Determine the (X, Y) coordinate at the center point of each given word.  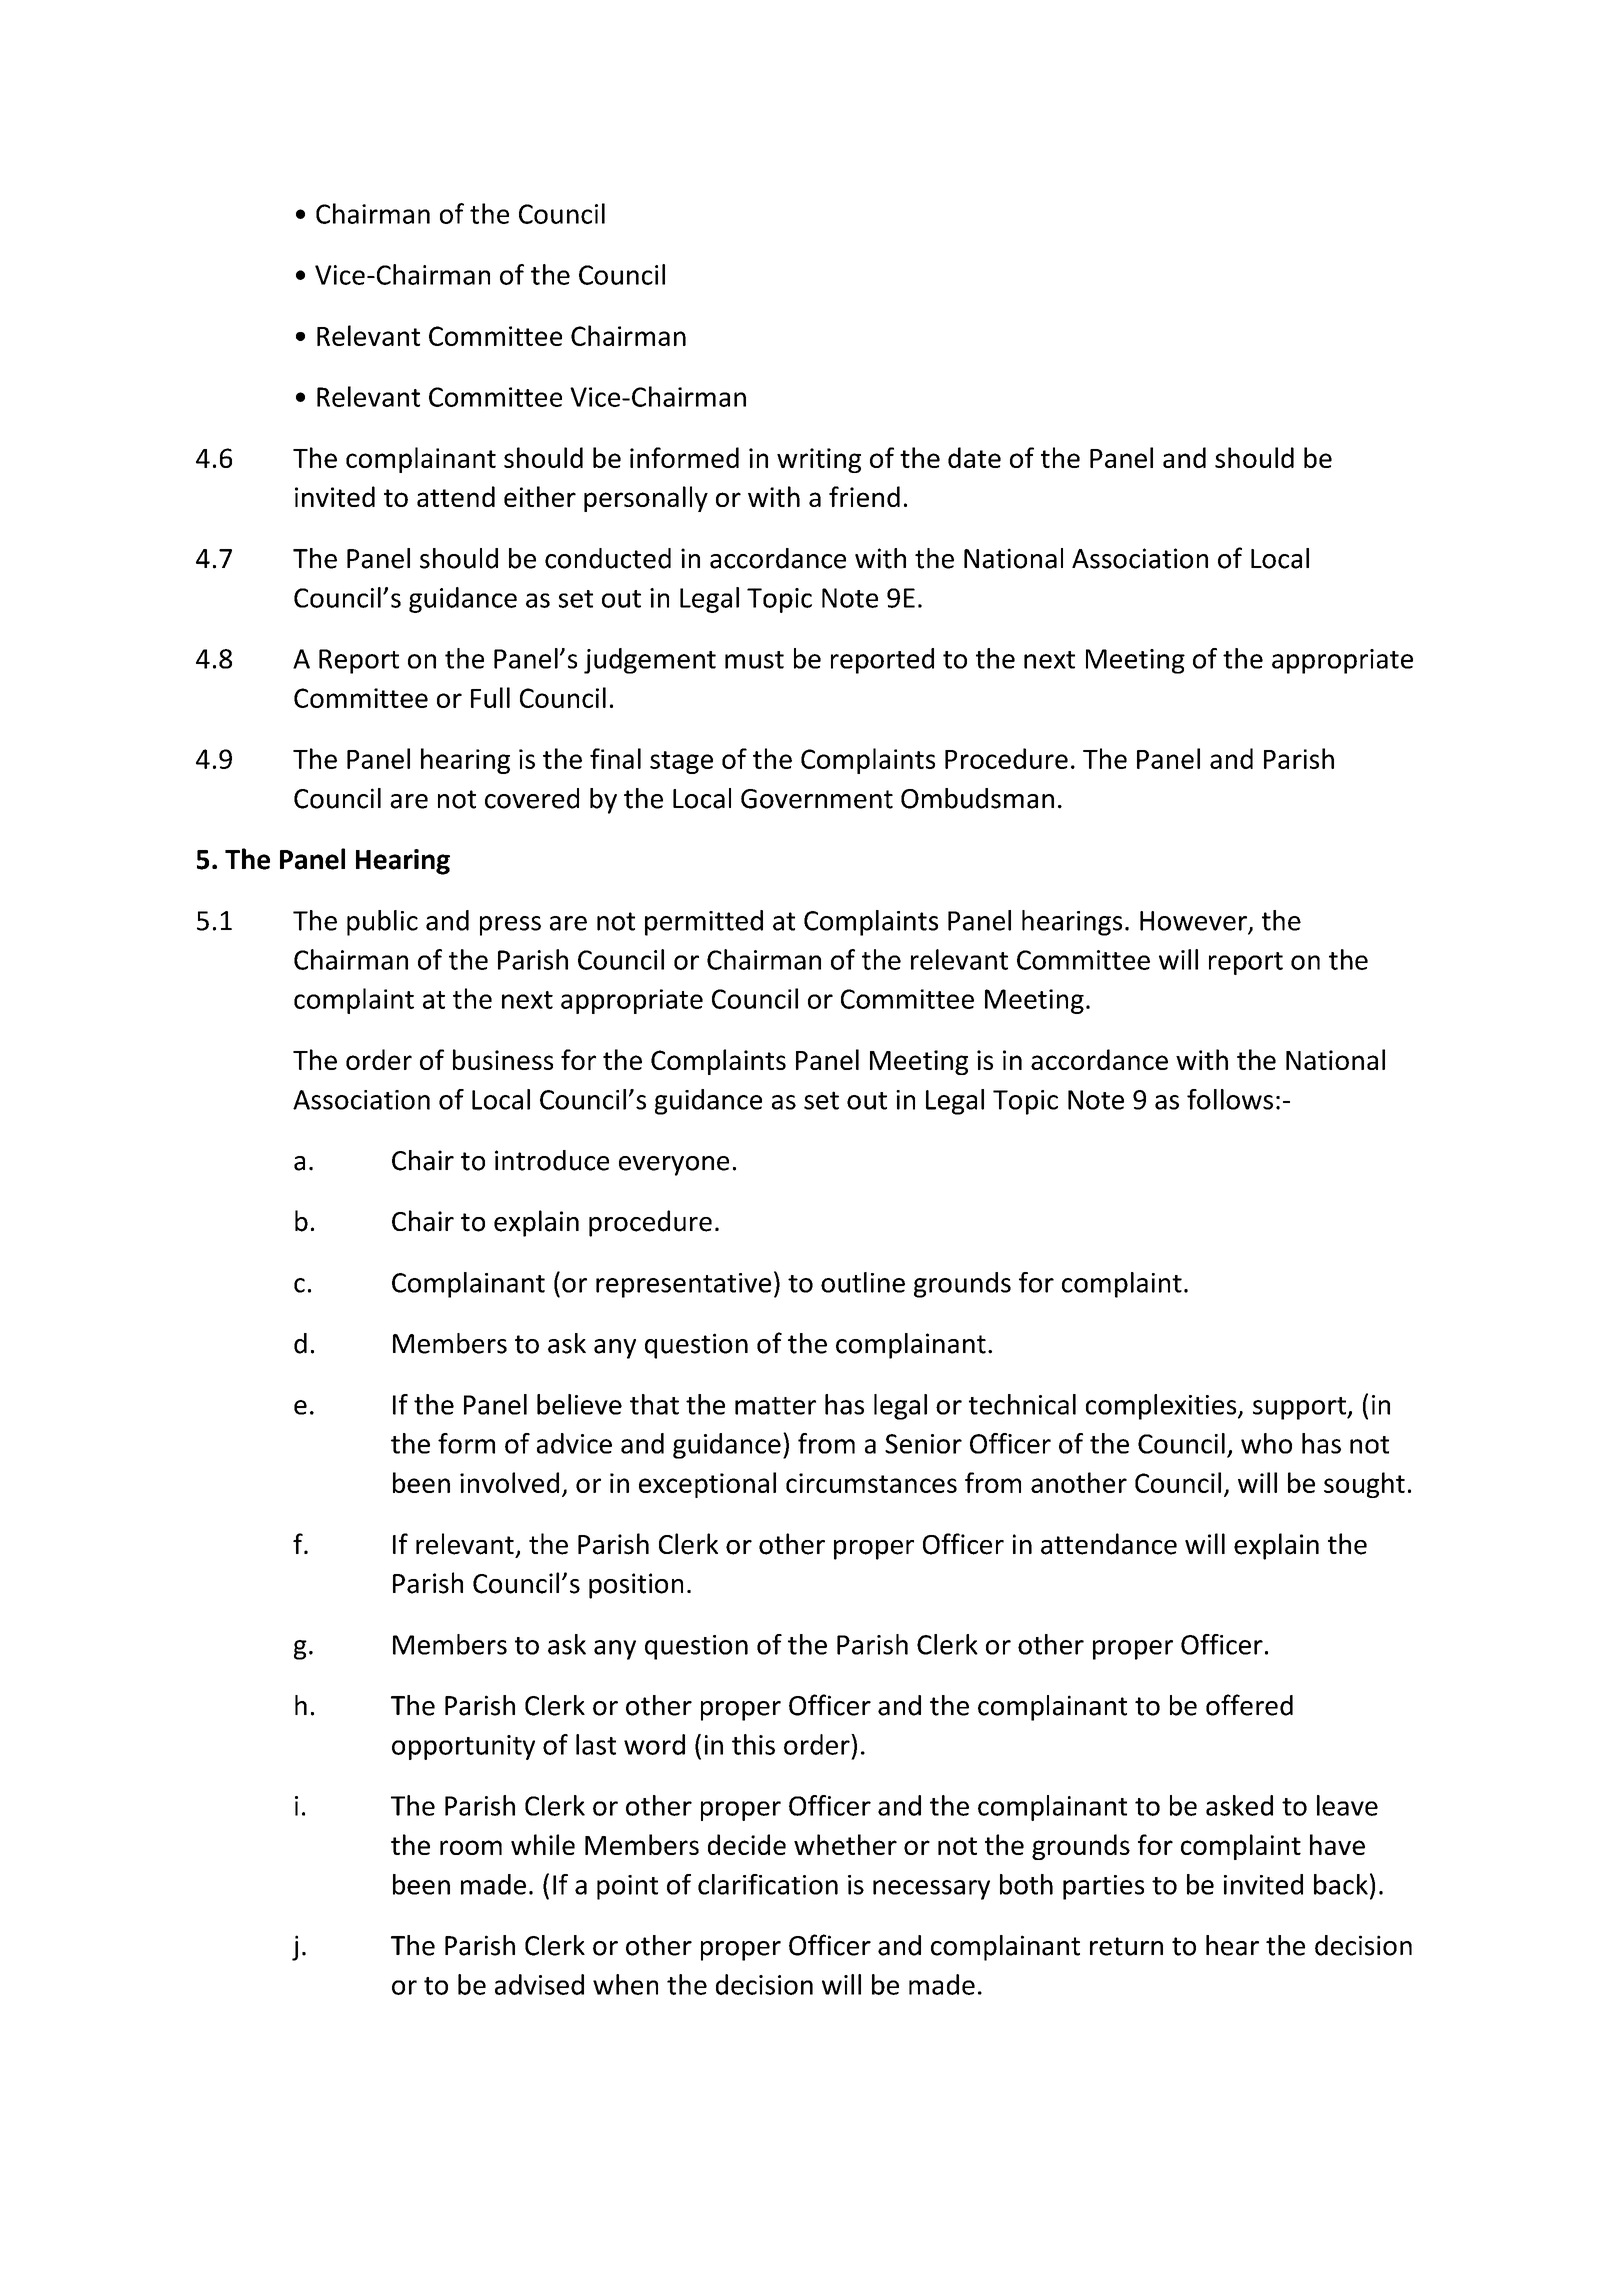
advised (539, 1984)
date (974, 457)
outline (863, 1282)
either (540, 496)
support (1300, 1408)
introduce (552, 1160)
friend (864, 496)
